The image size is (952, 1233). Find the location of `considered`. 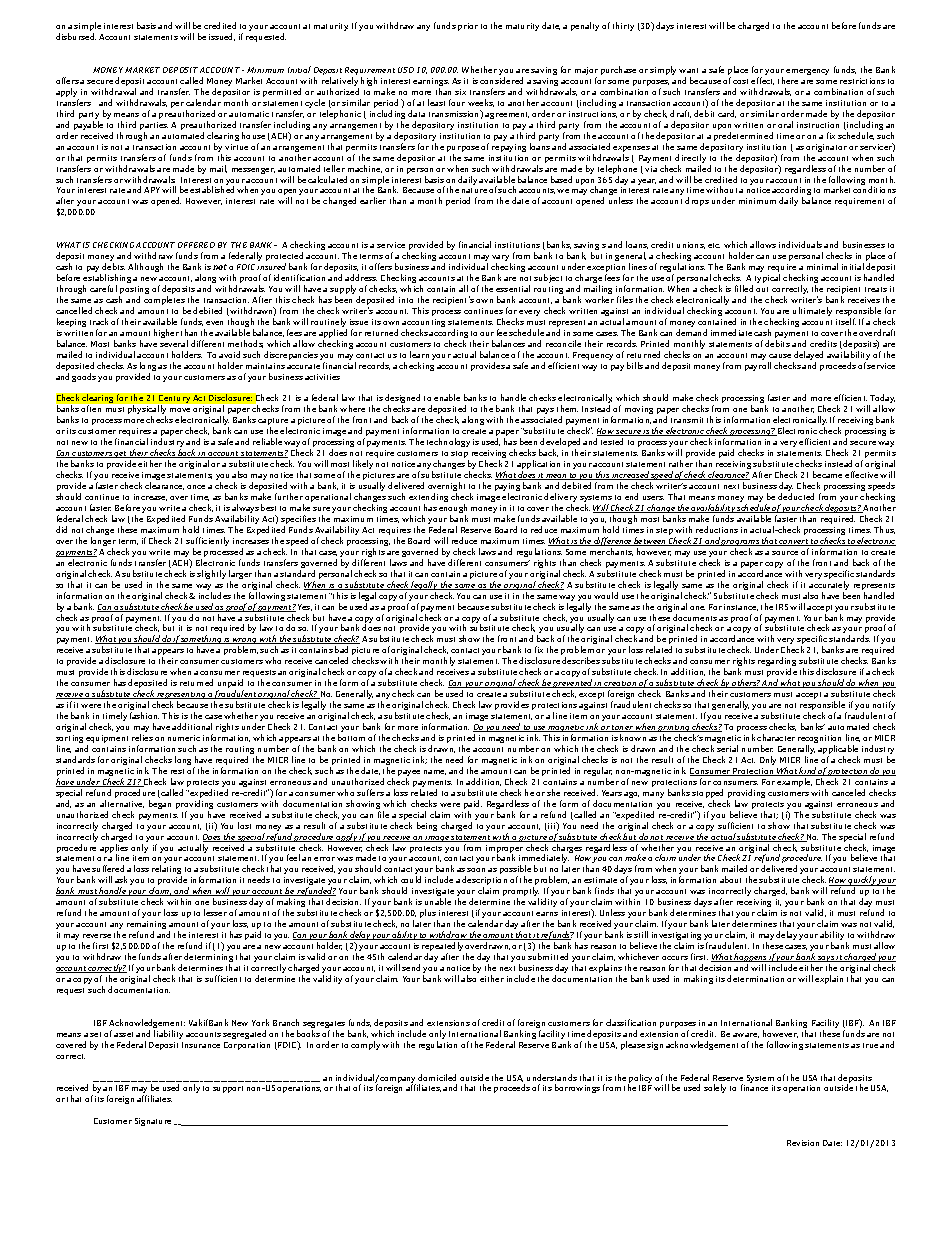

considered is located at coordinates (501, 80).
